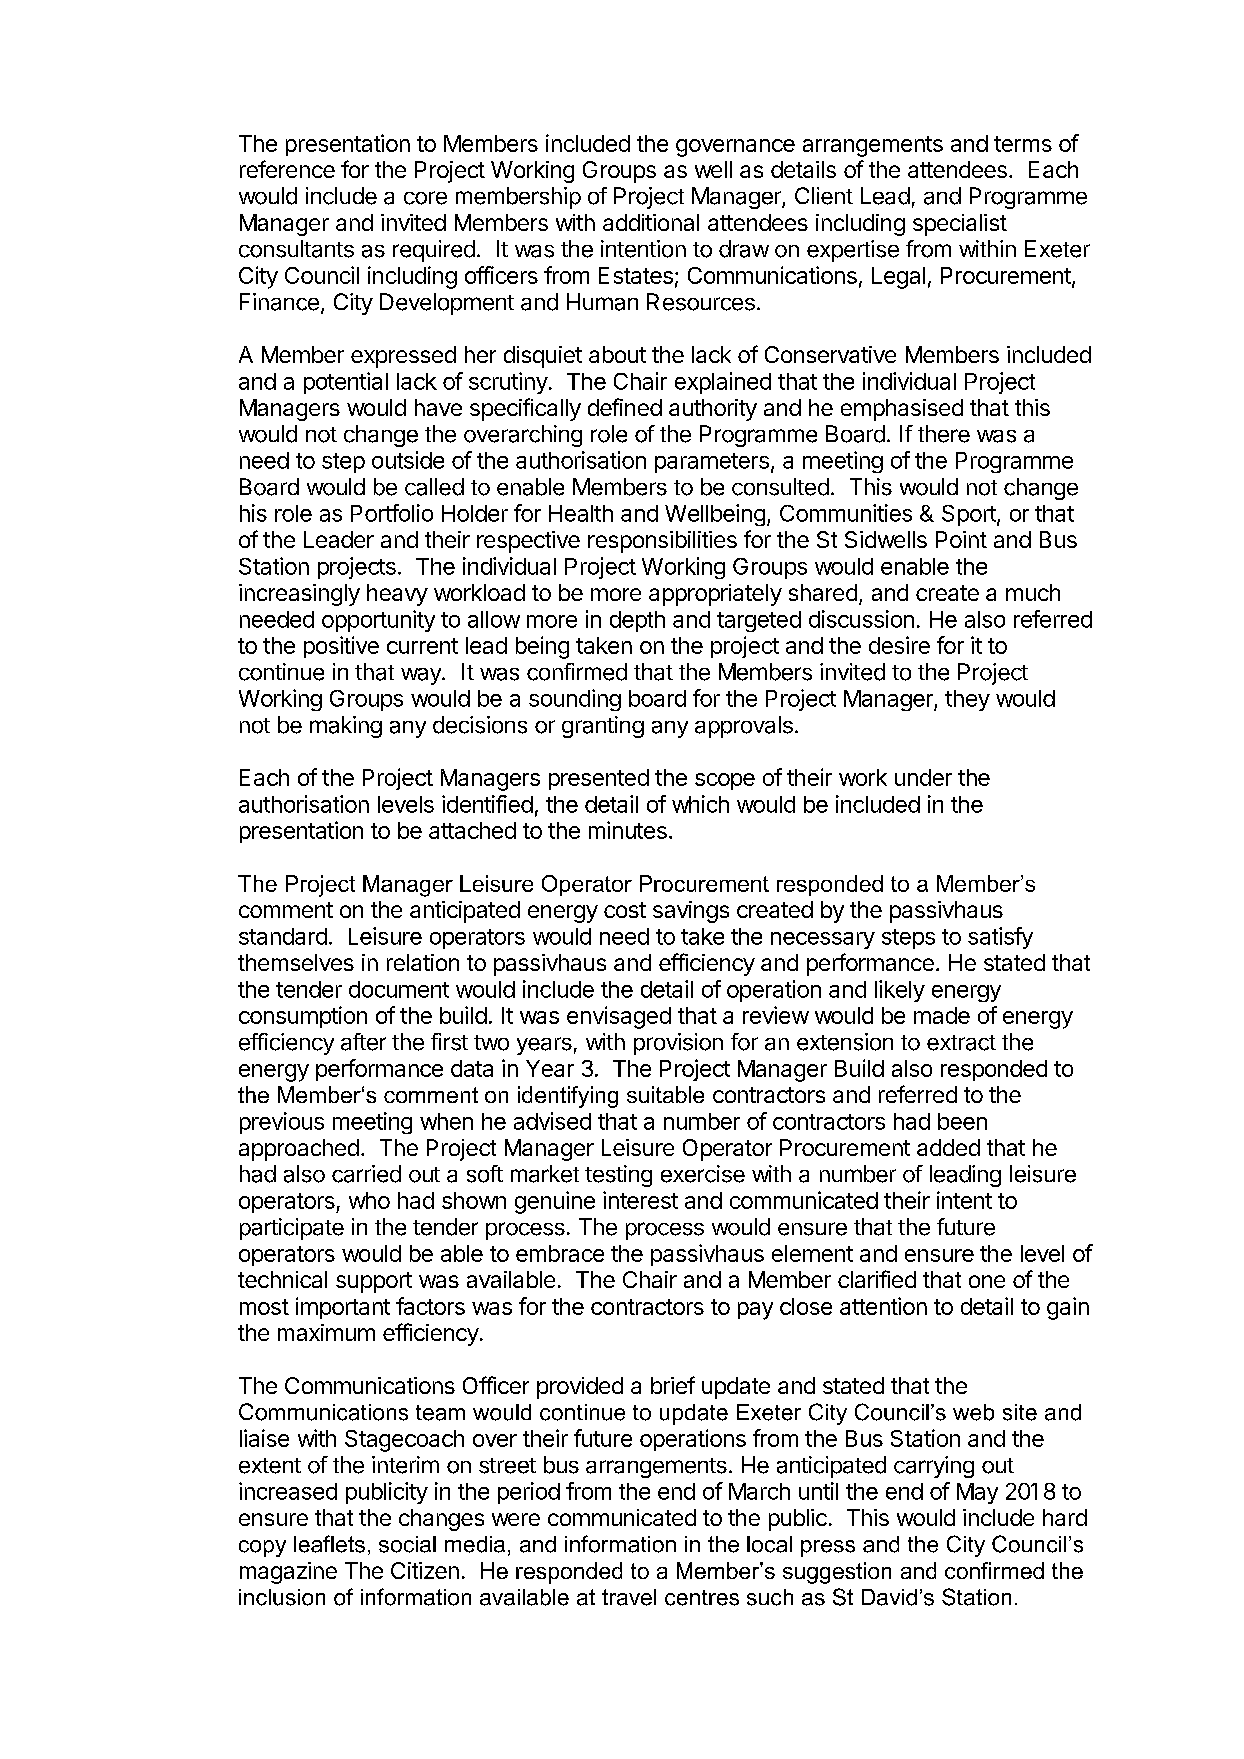 The height and width of the screenshot is (1759, 1244). Describe the element at coordinates (651, 222) in the screenshot. I see `additional` at that location.
